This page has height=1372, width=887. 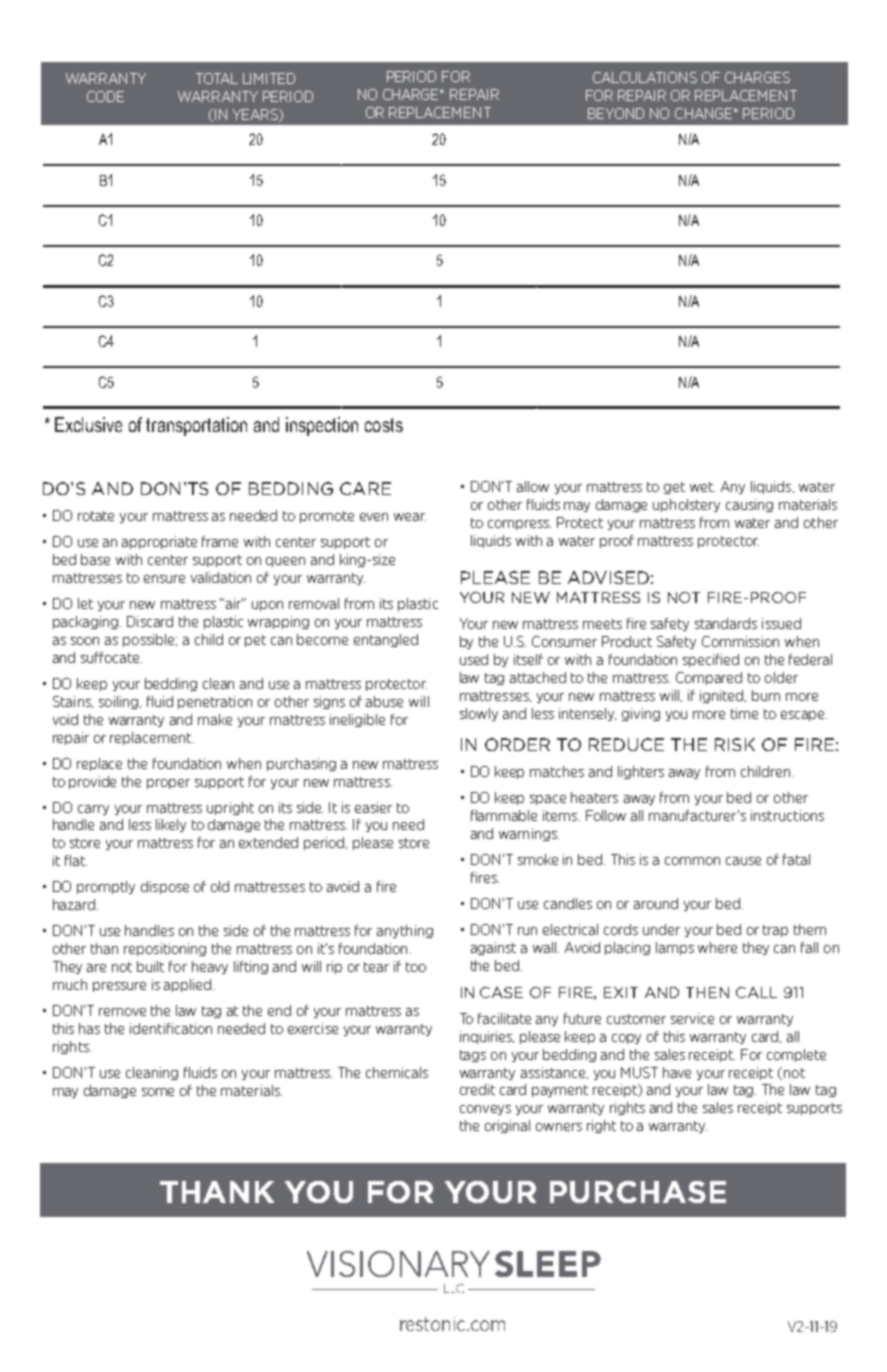 What do you see at coordinates (410, 517) in the page?
I see `wear` at bounding box center [410, 517].
